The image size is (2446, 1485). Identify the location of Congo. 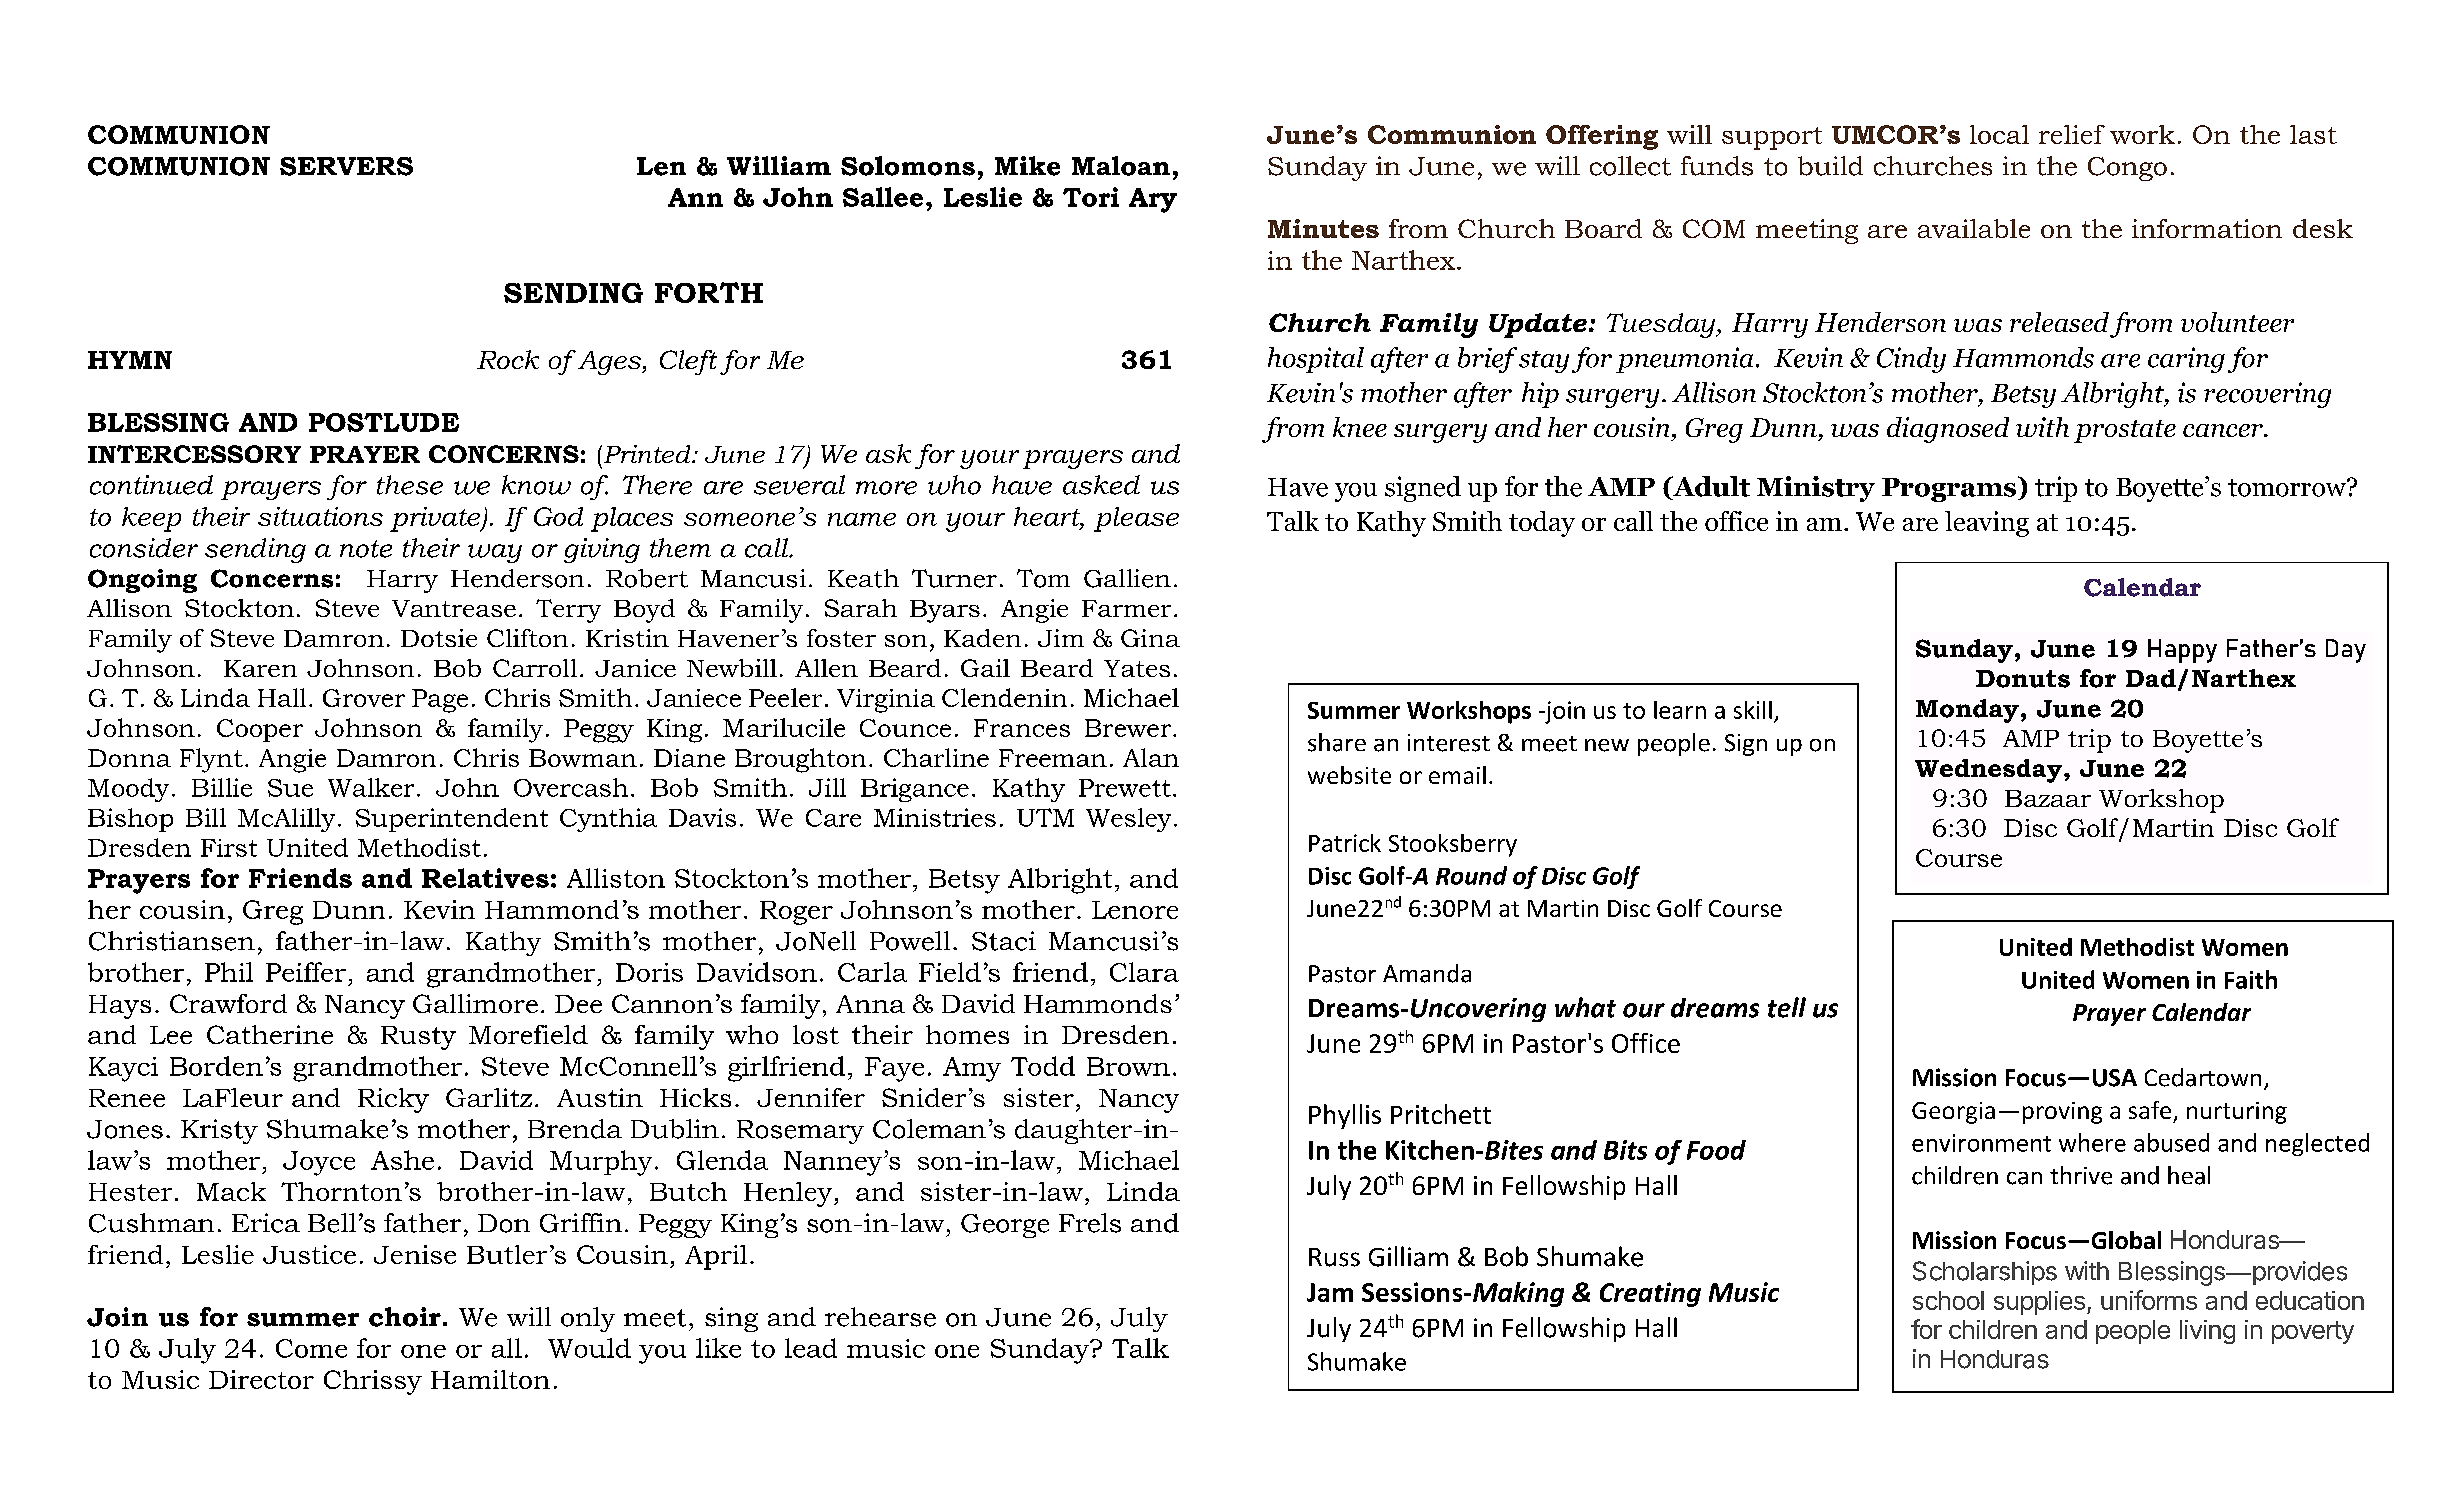
(2127, 169).
